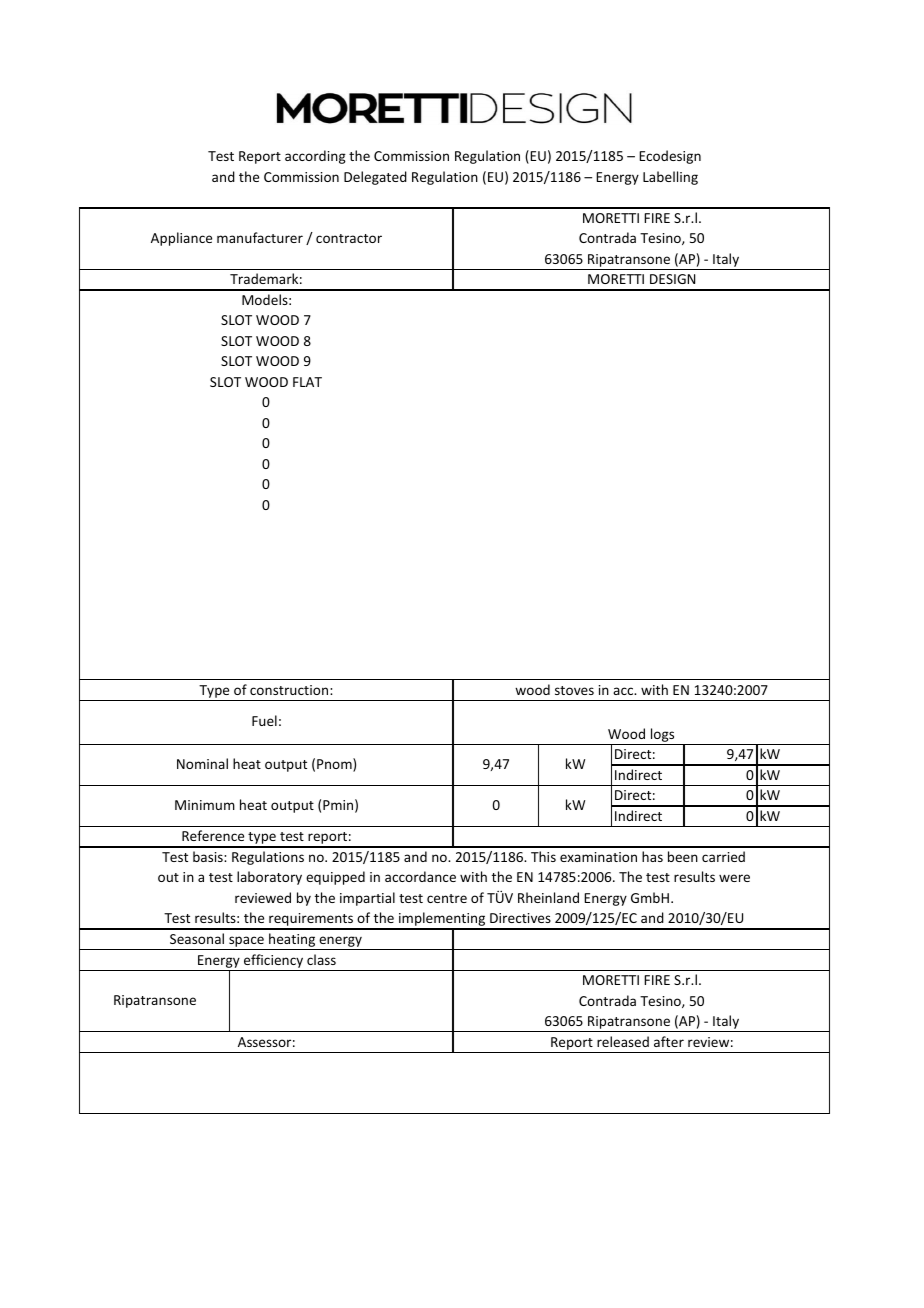 The width and height of the screenshot is (924, 1308). What do you see at coordinates (375, 178) in the screenshot?
I see `Delegated` at bounding box center [375, 178].
